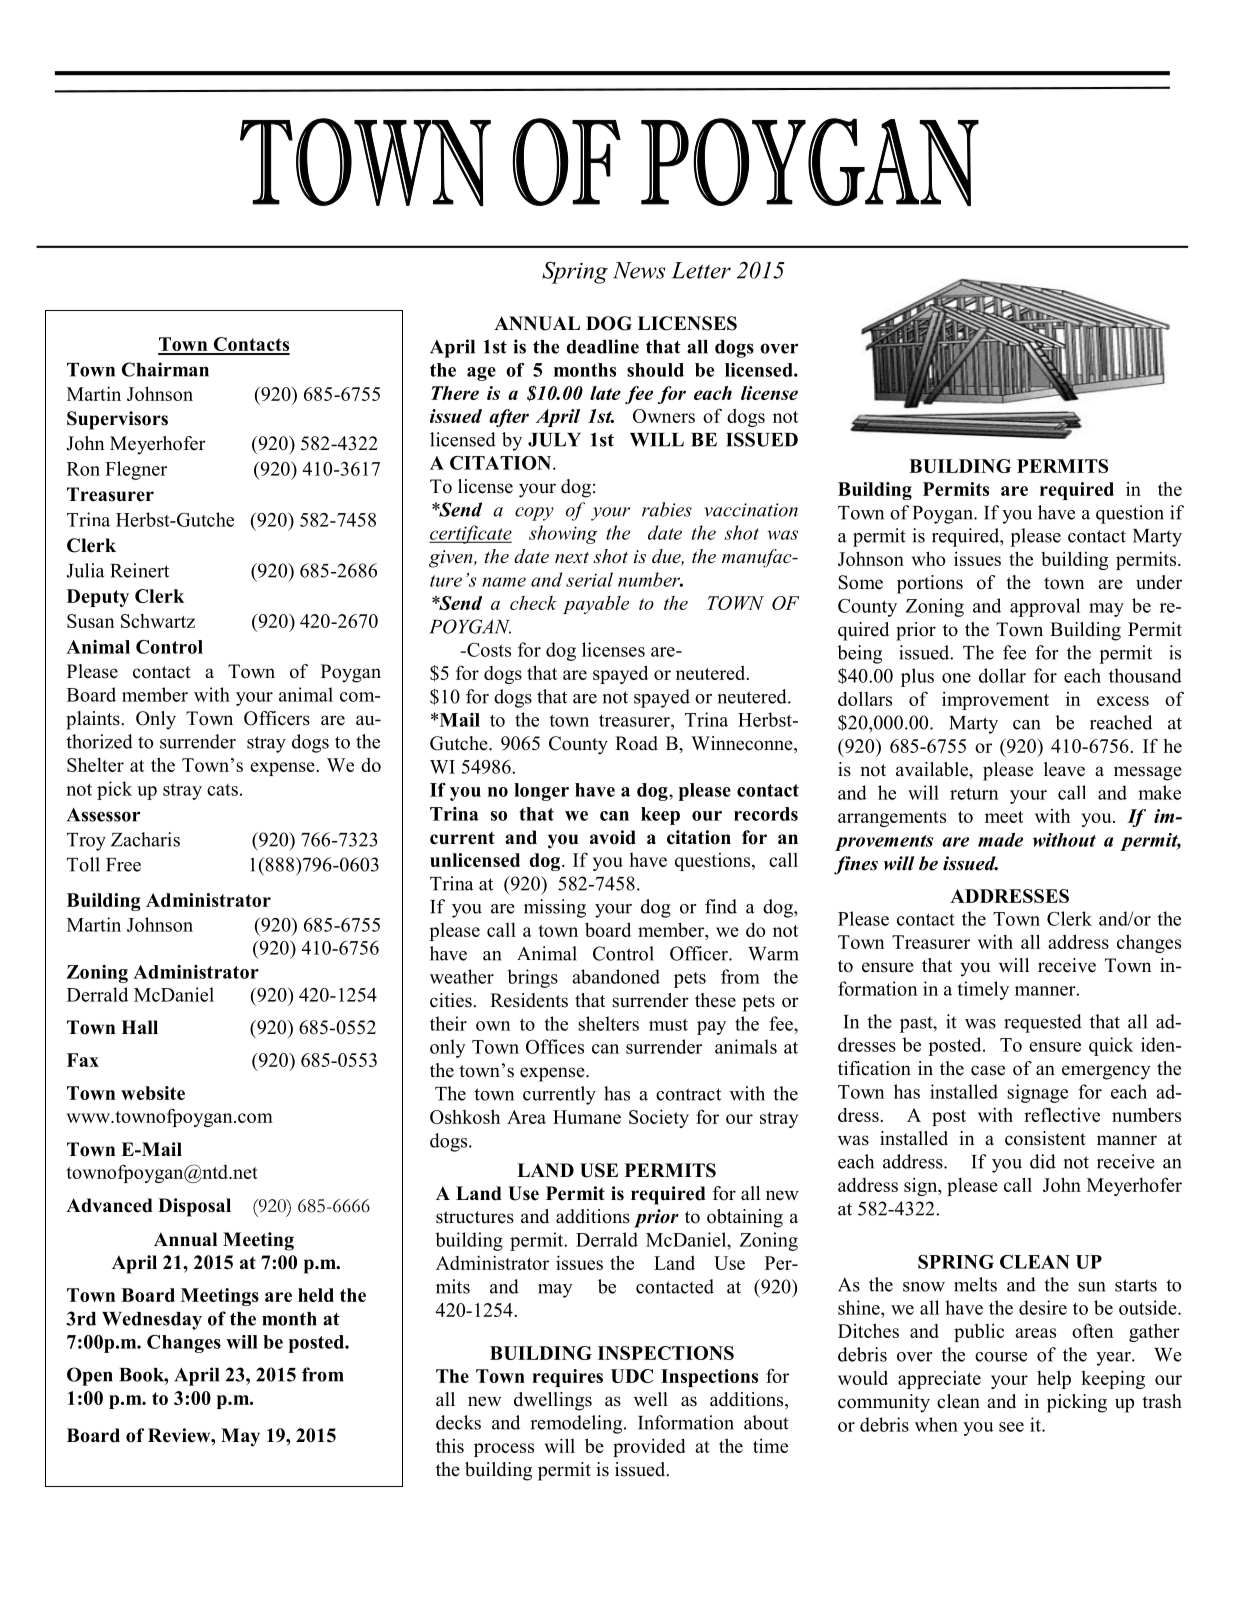  I want to click on made, so click(1000, 840).
